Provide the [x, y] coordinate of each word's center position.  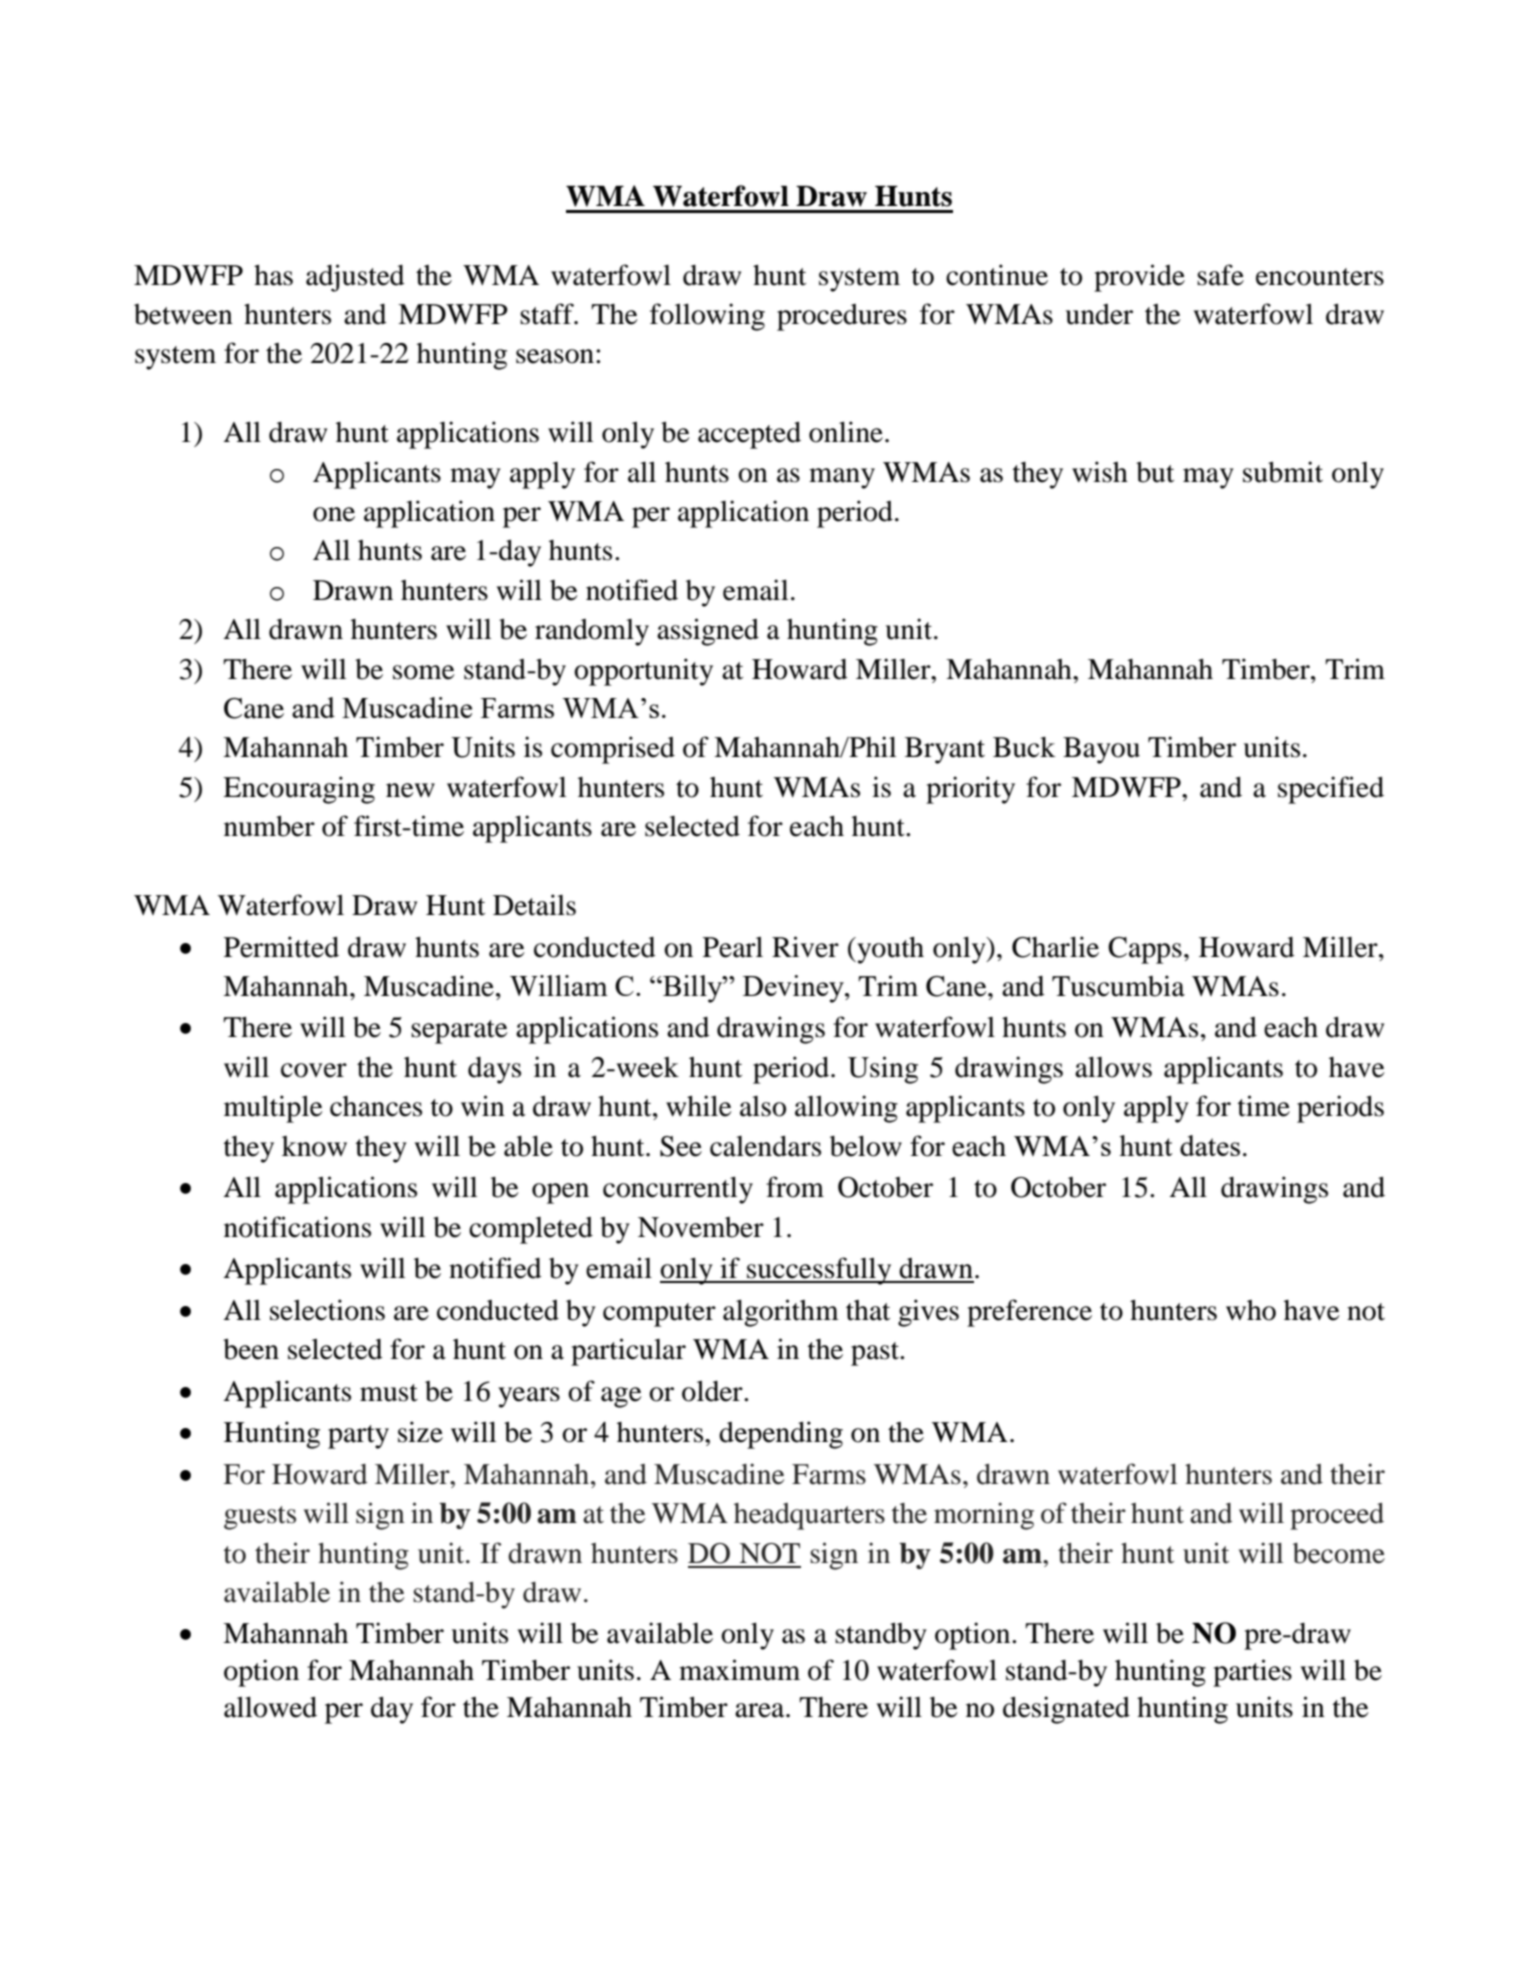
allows [1113, 1067]
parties [1252, 1673]
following [707, 317]
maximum [739, 1670]
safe [1220, 275]
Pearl [733, 947]
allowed [270, 1707]
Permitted [281, 947]
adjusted [355, 278]
